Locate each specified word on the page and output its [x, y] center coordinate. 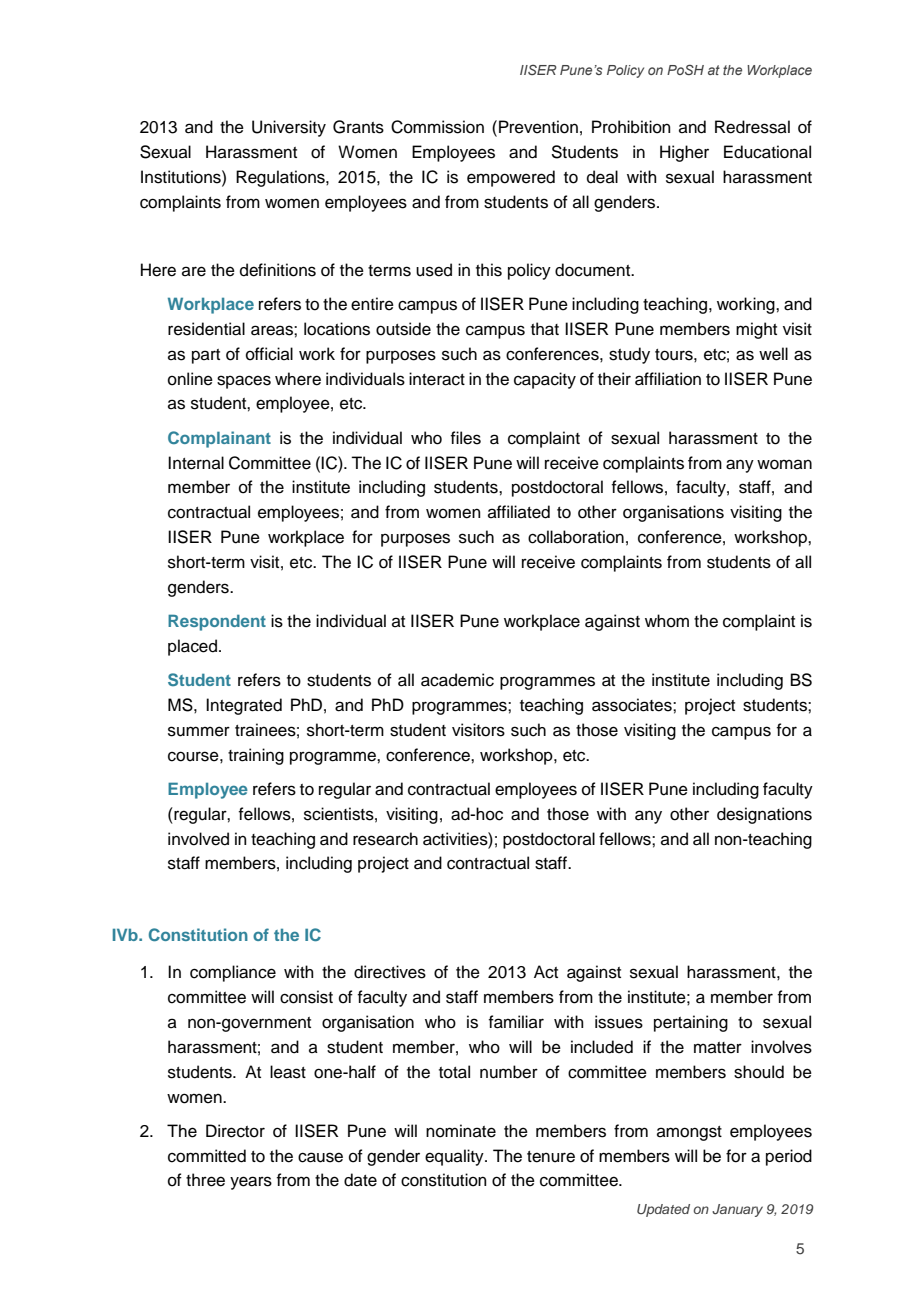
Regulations [281, 178]
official [269, 354]
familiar [516, 1022]
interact [437, 379]
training [256, 756]
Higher [684, 153]
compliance [233, 973]
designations [764, 815]
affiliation [668, 379]
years [251, 1183]
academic [457, 680]
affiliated [519, 512]
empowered [511, 178]
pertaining [691, 1023]
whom [667, 621]
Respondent [217, 622]
